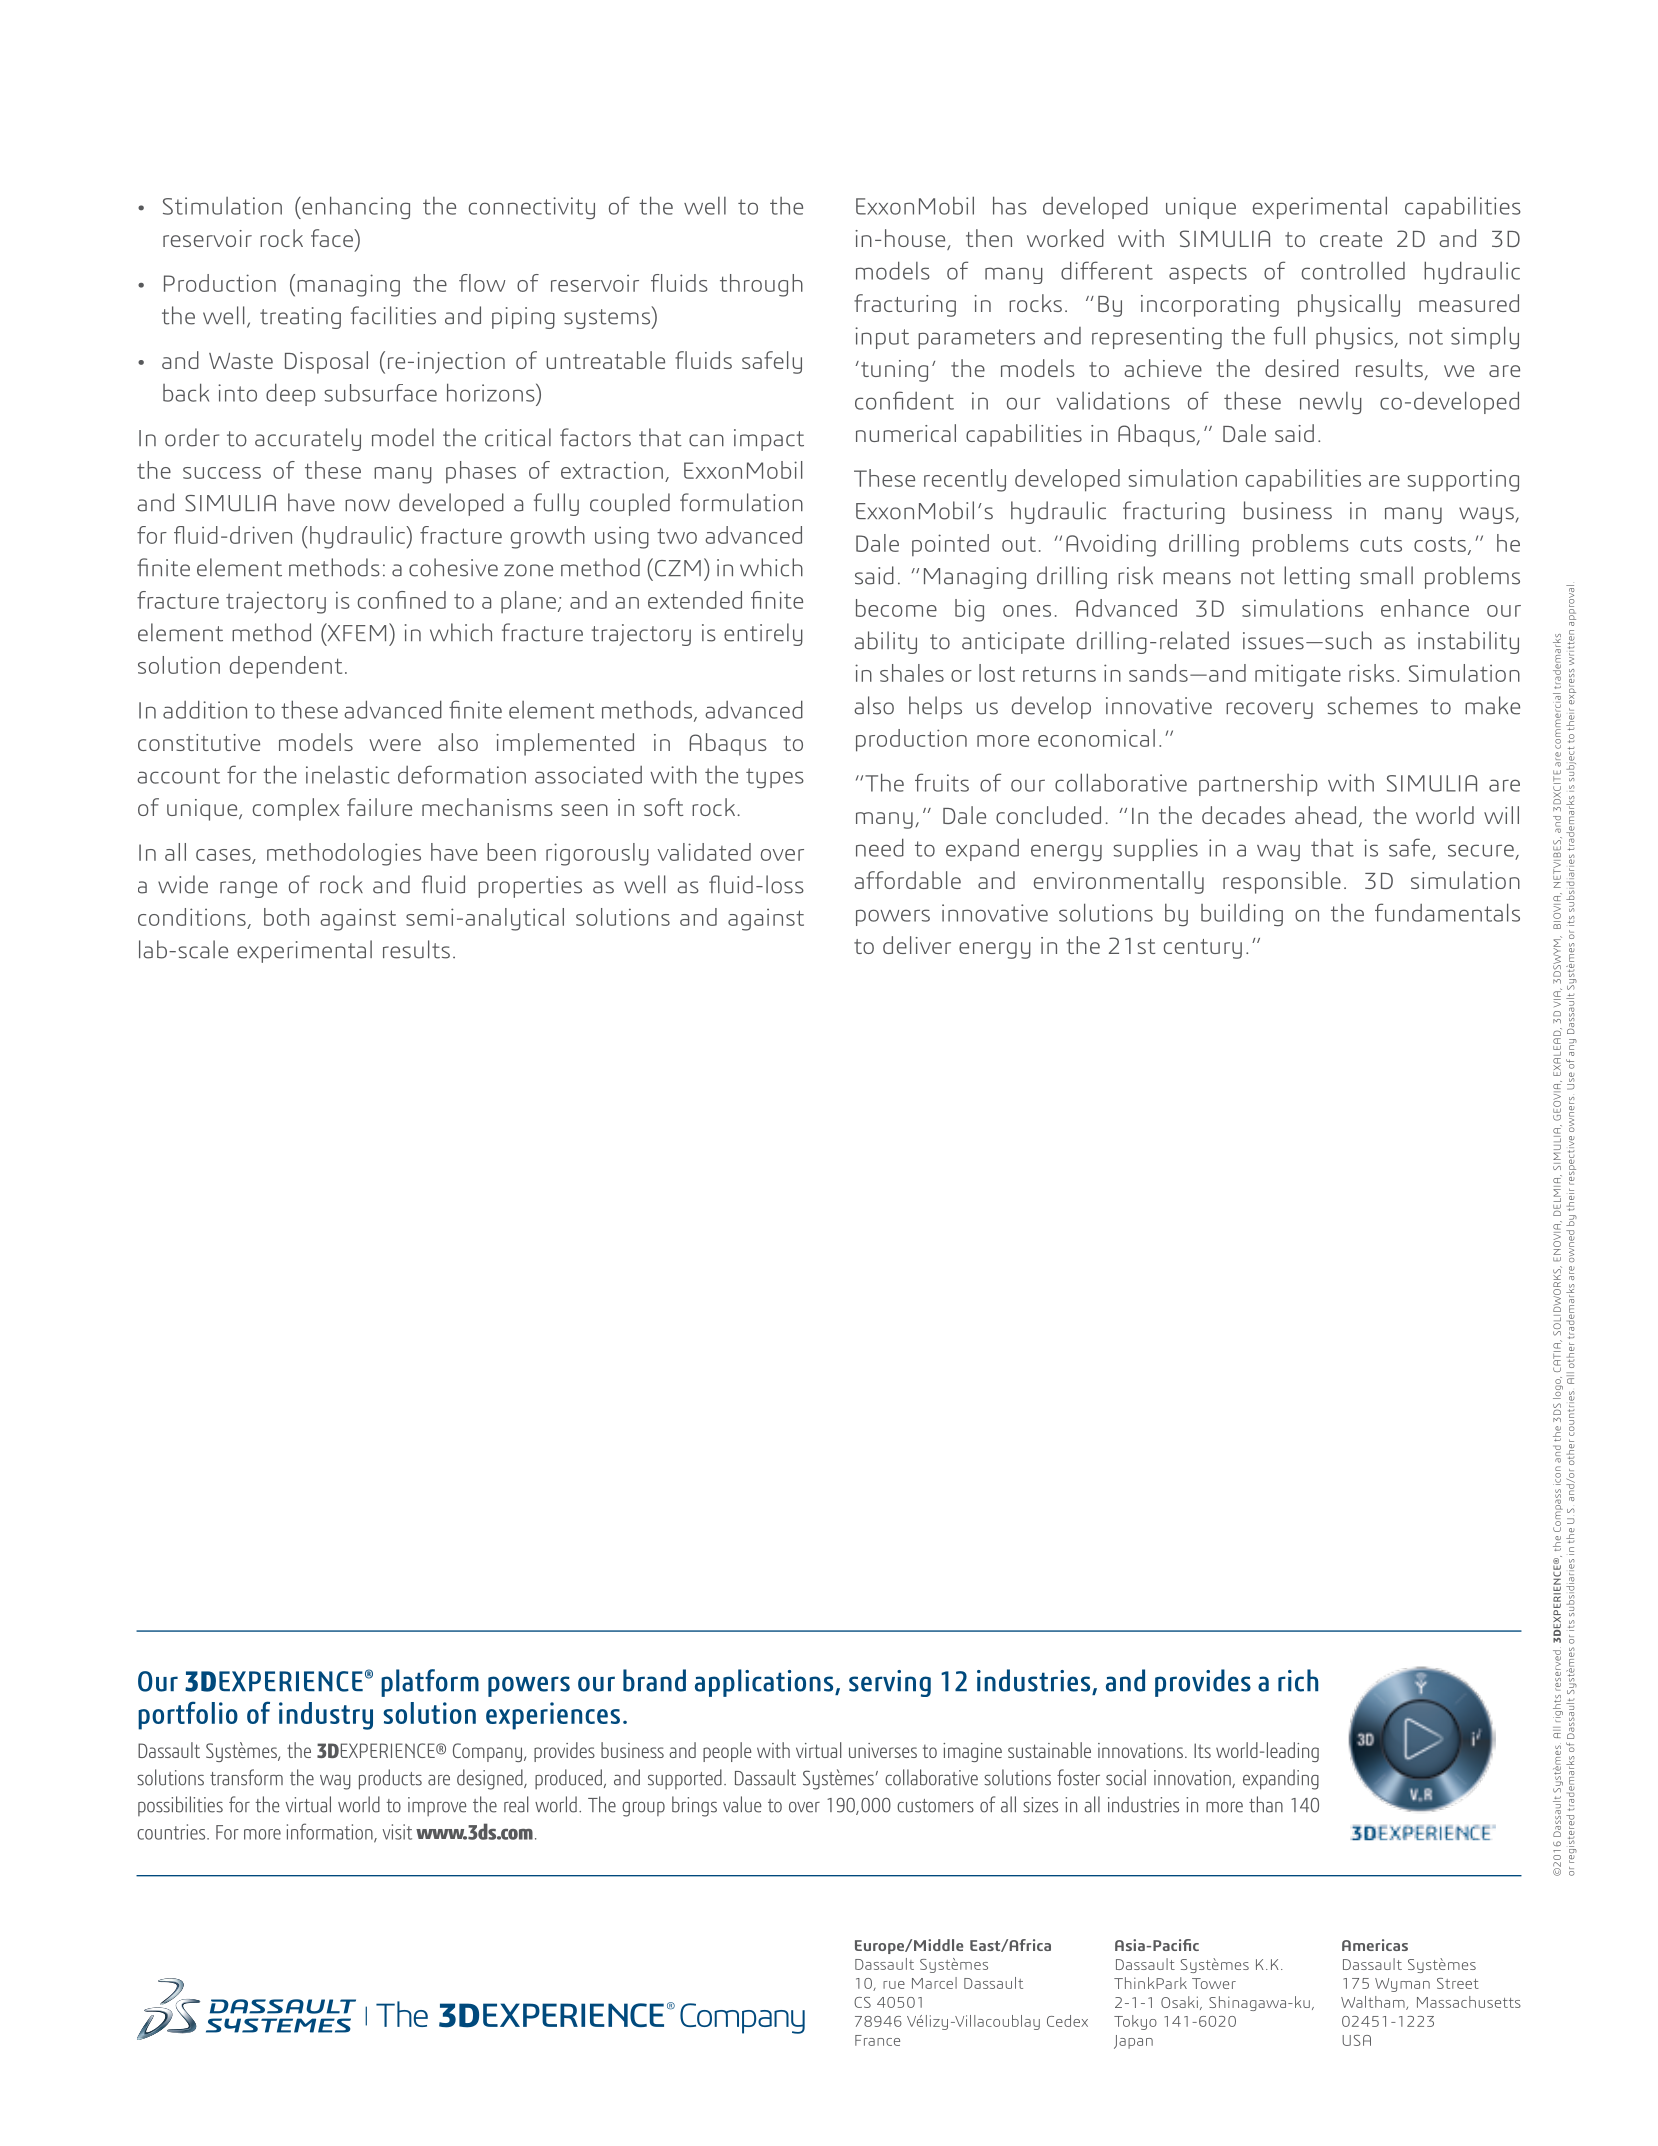  What do you see at coordinates (894, 1985) in the document?
I see `rue` at bounding box center [894, 1985].
